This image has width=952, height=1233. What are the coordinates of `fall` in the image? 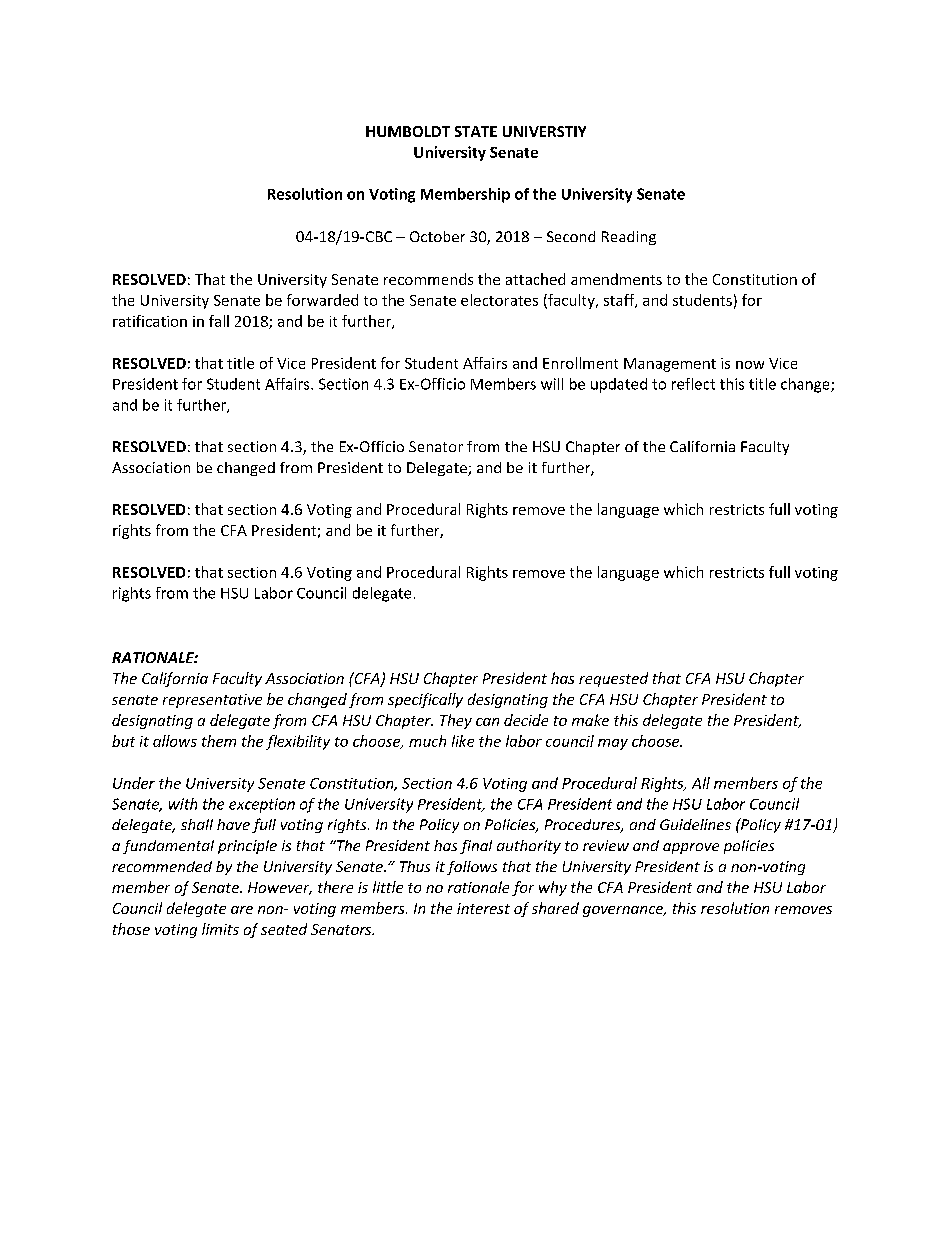 It's located at (219, 321).
